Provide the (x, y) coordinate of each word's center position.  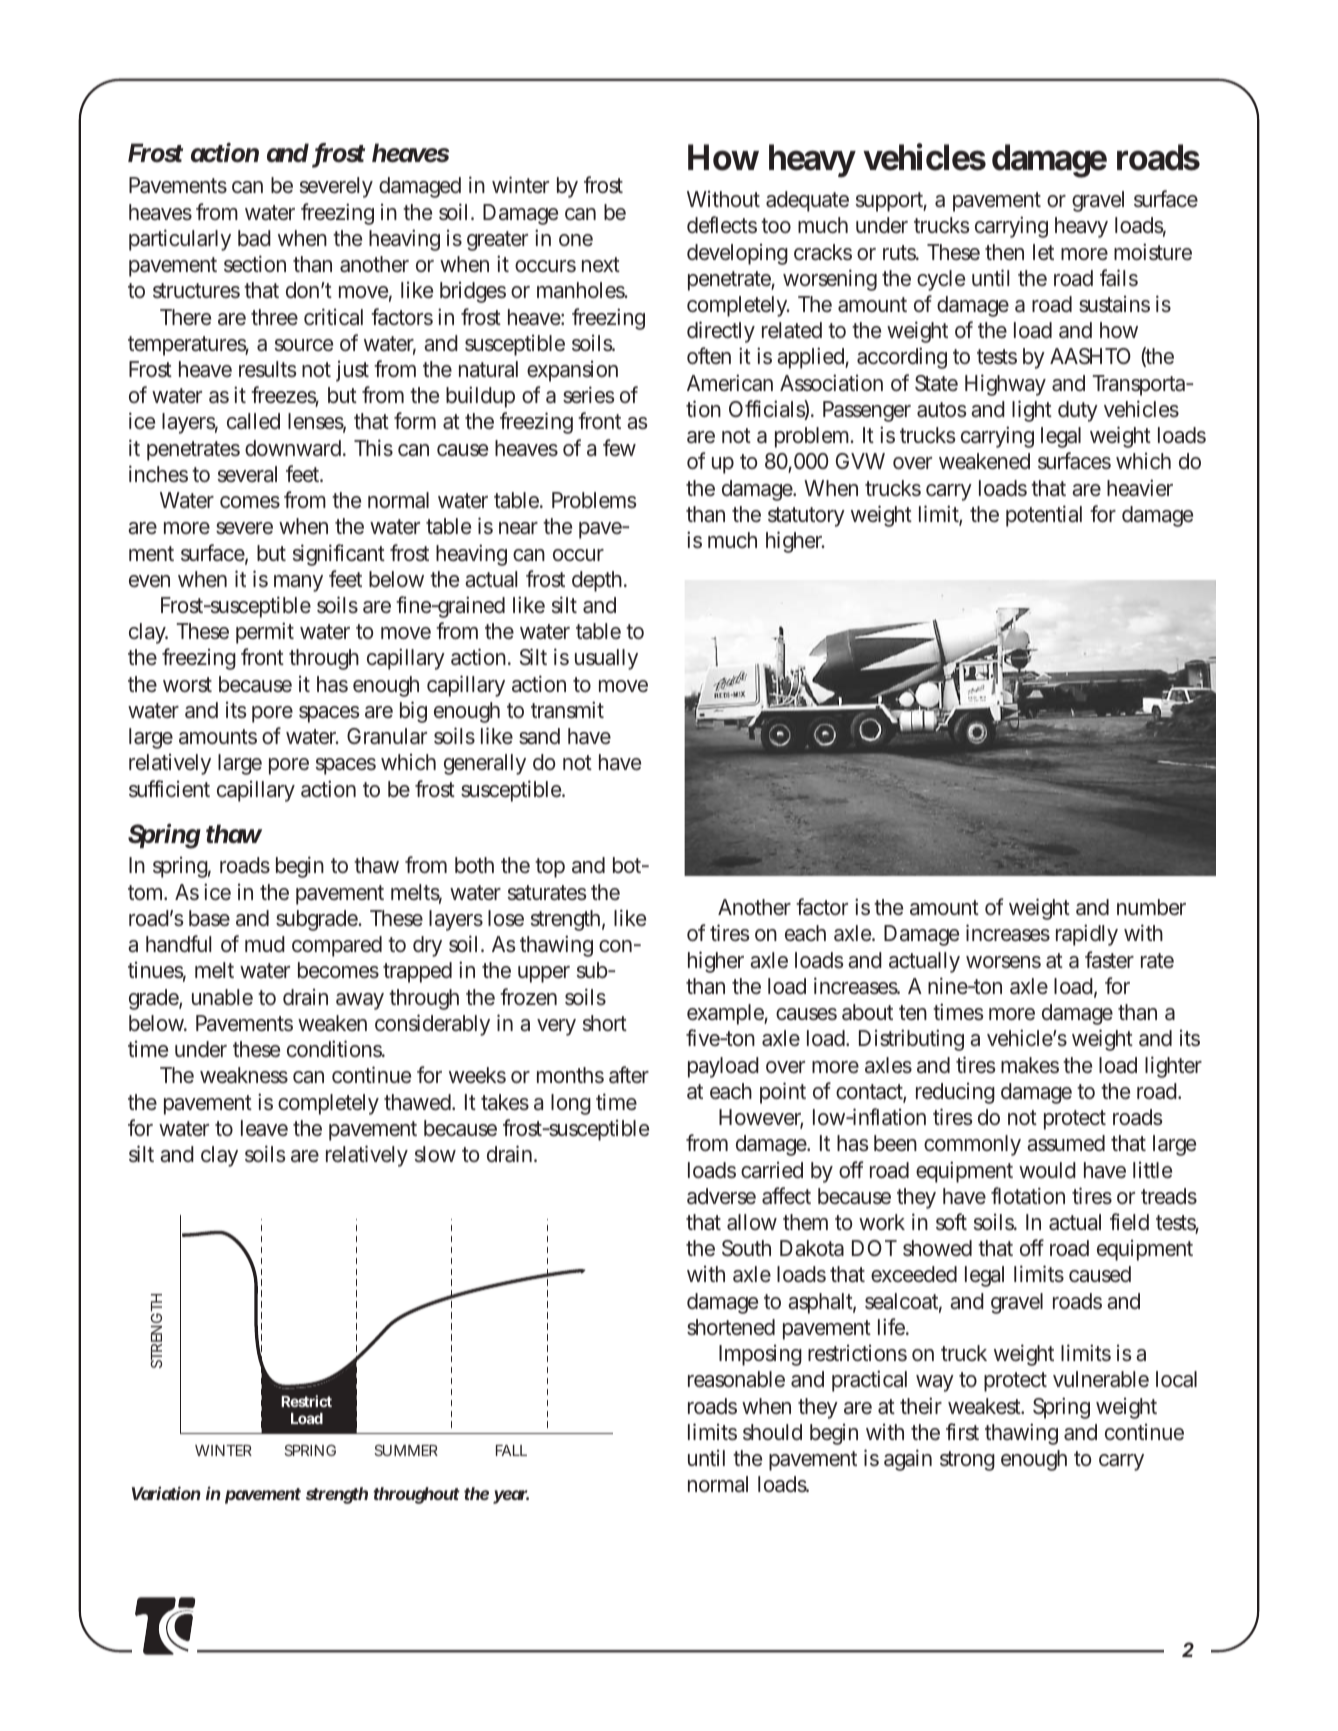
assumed (1066, 1143)
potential (1044, 516)
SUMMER (406, 1450)
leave (264, 1128)
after (629, 1075)
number (1151, 907)
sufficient (169, 789)
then (1004, 252)
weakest (986, 1406)
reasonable (736, 1379)
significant (339, 555)
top (550, 868)
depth (597, 581)
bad (254, 238)
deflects (722, 225)
